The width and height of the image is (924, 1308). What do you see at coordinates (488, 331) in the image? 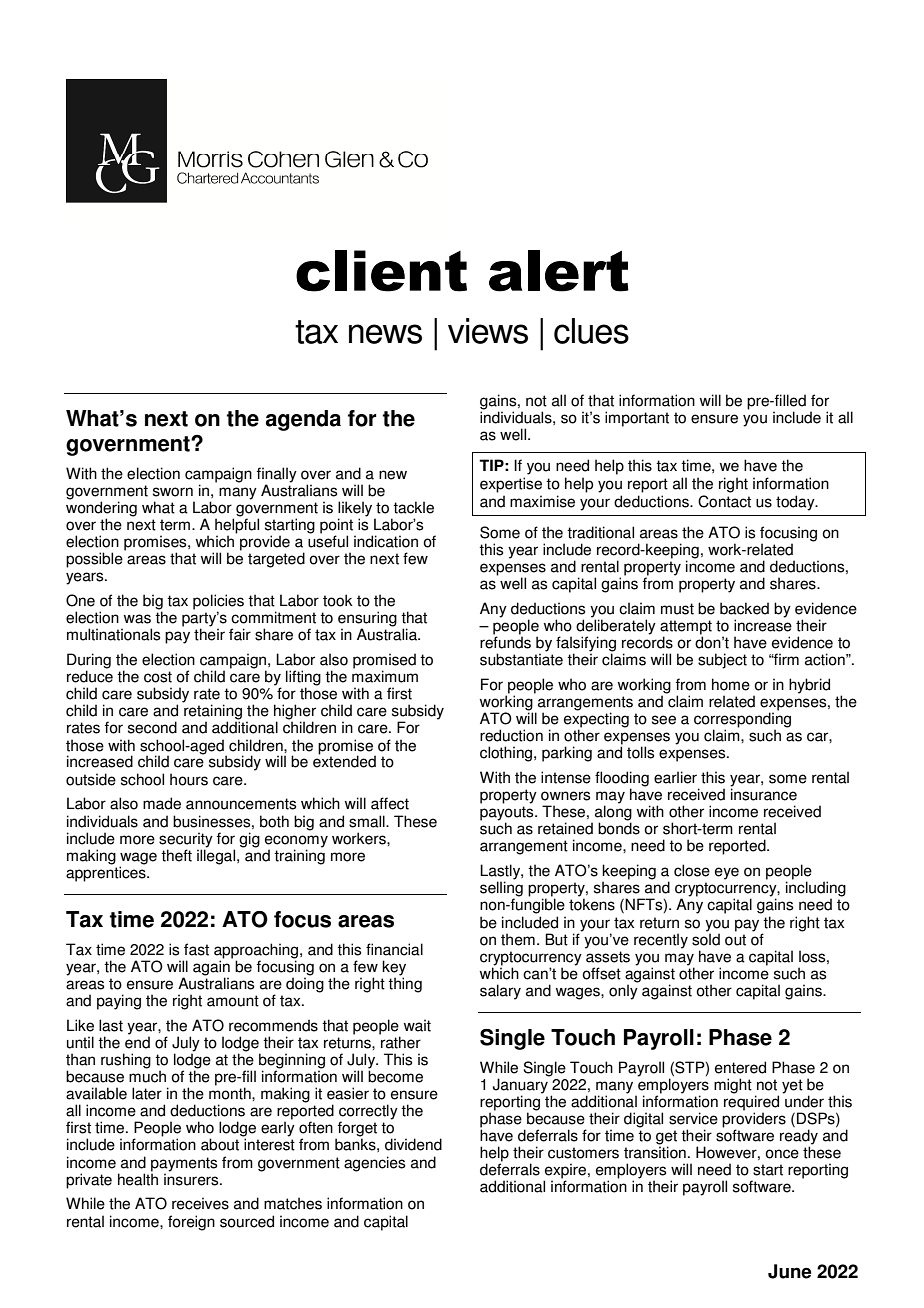
I see `views` at bounding box center [488, 331].
